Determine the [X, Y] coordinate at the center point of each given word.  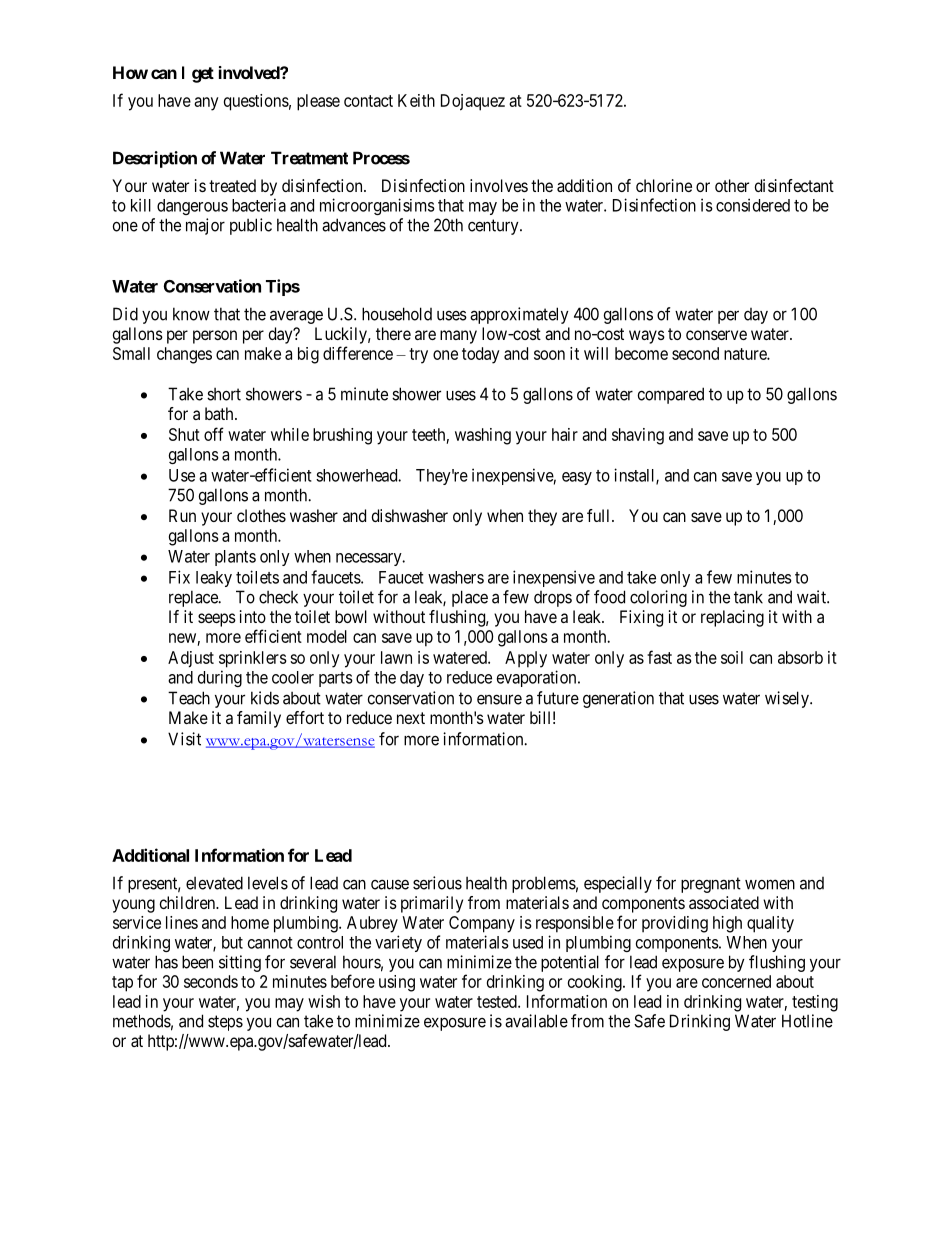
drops [553, 599]
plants [235, 558]
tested [498, 1001]
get [203, 75]
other [732, 185]
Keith [416, 100]
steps [225, 1023]
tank [748, 597]
